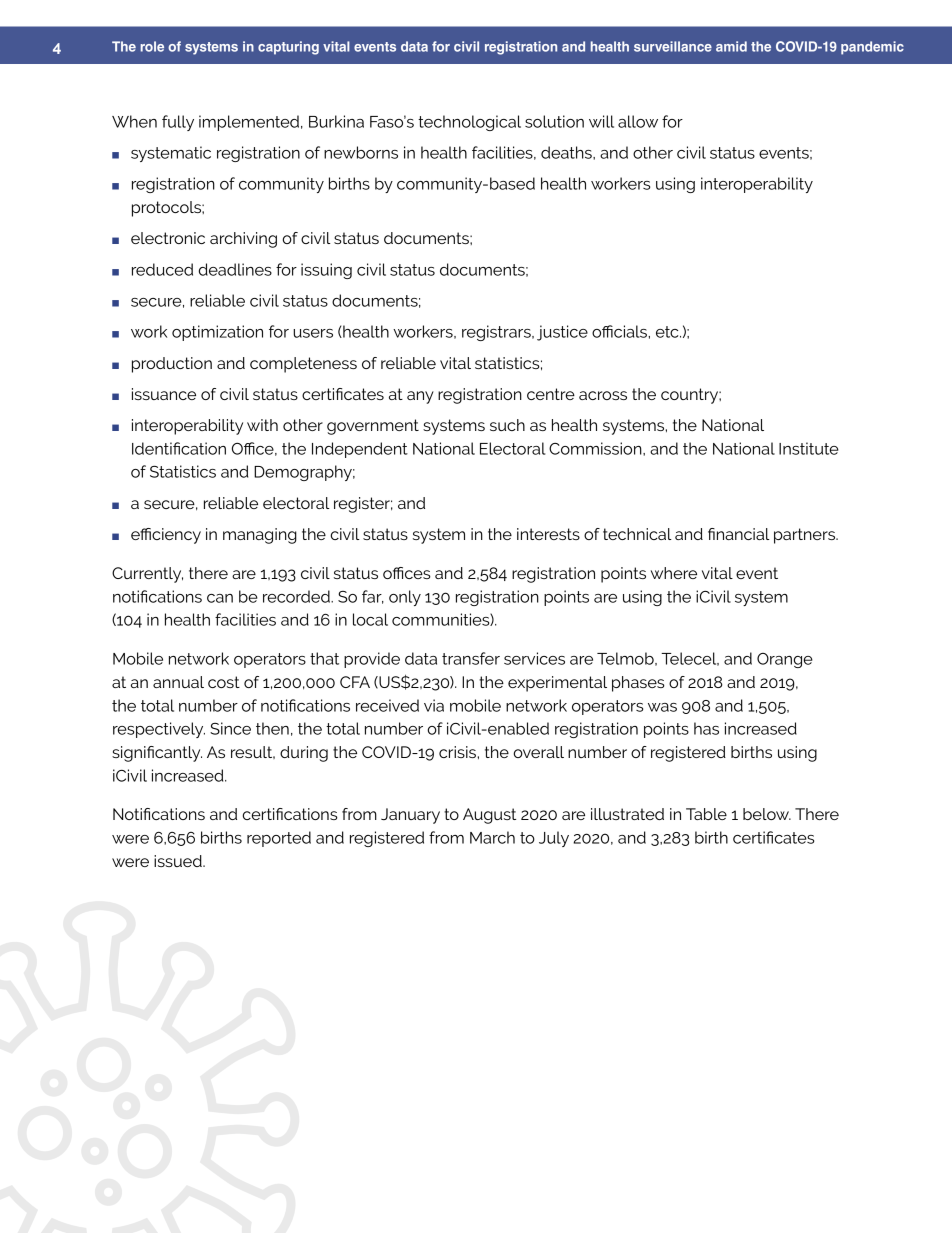 The width and height of the screenshot is (952, 1233). What do you see at coordinates (806, 536) in the screenshot?
I see `partners` at bounding box center [806, 536].
